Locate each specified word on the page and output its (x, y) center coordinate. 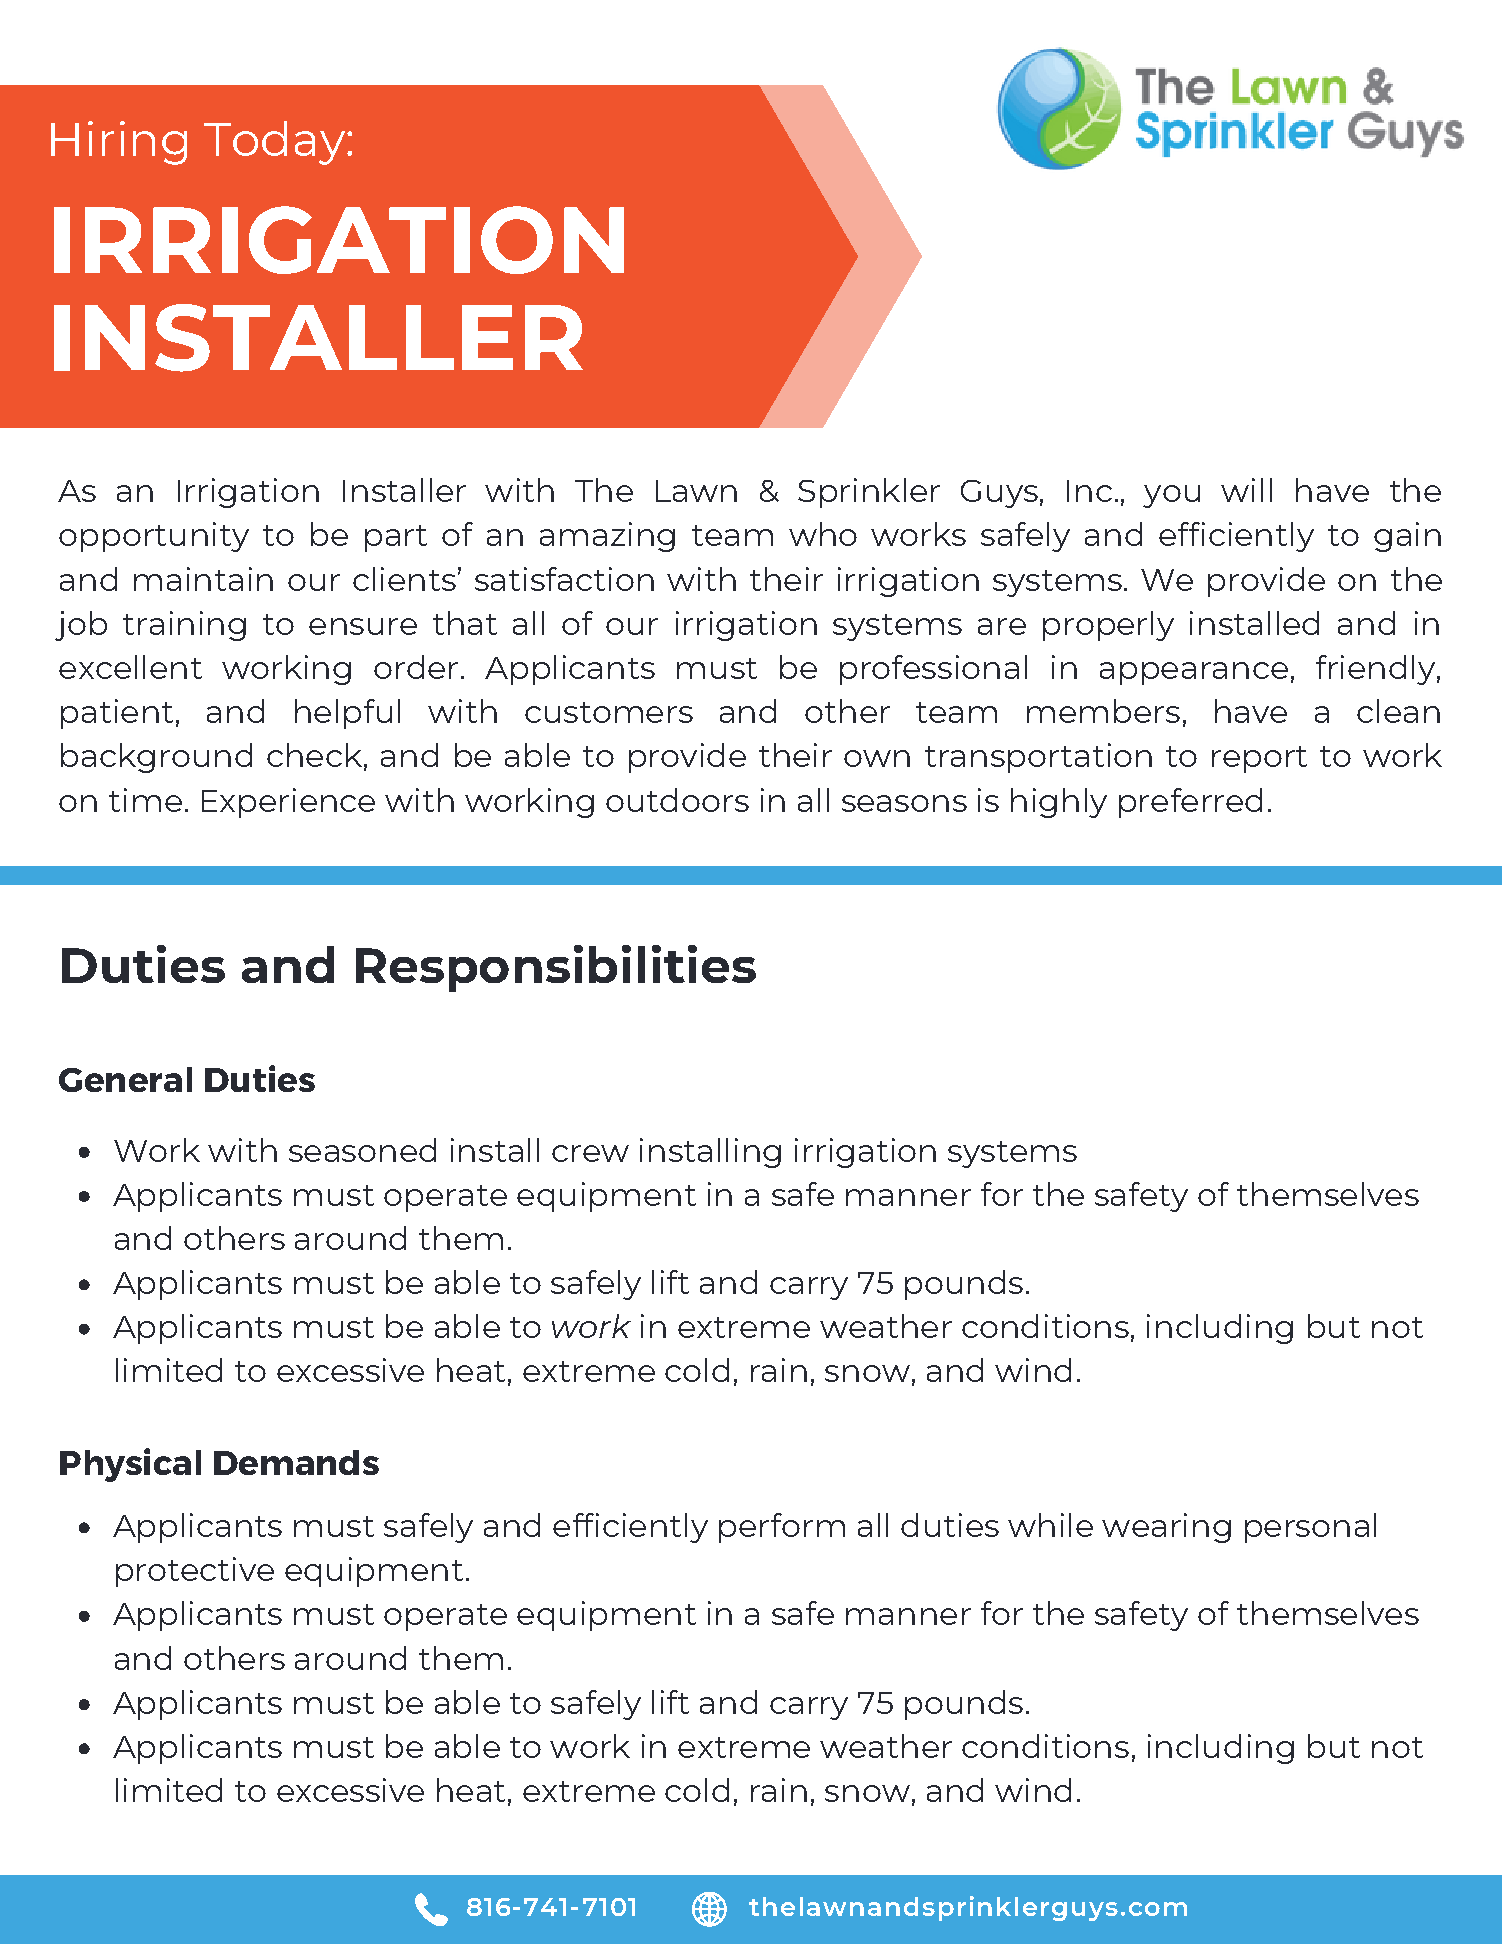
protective (195, 1572)
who (823, 534)
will (1246, 490)
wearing (1166, 1528)
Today (274, 143)
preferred (1190, 803)
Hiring (119, 143)
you (1171, 496)
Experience (288, 803)
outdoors (677, 800)
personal (1310, 1528)
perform (782, 1528)
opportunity (154, 537)
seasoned (362, 1150)
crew (590, 1153)
